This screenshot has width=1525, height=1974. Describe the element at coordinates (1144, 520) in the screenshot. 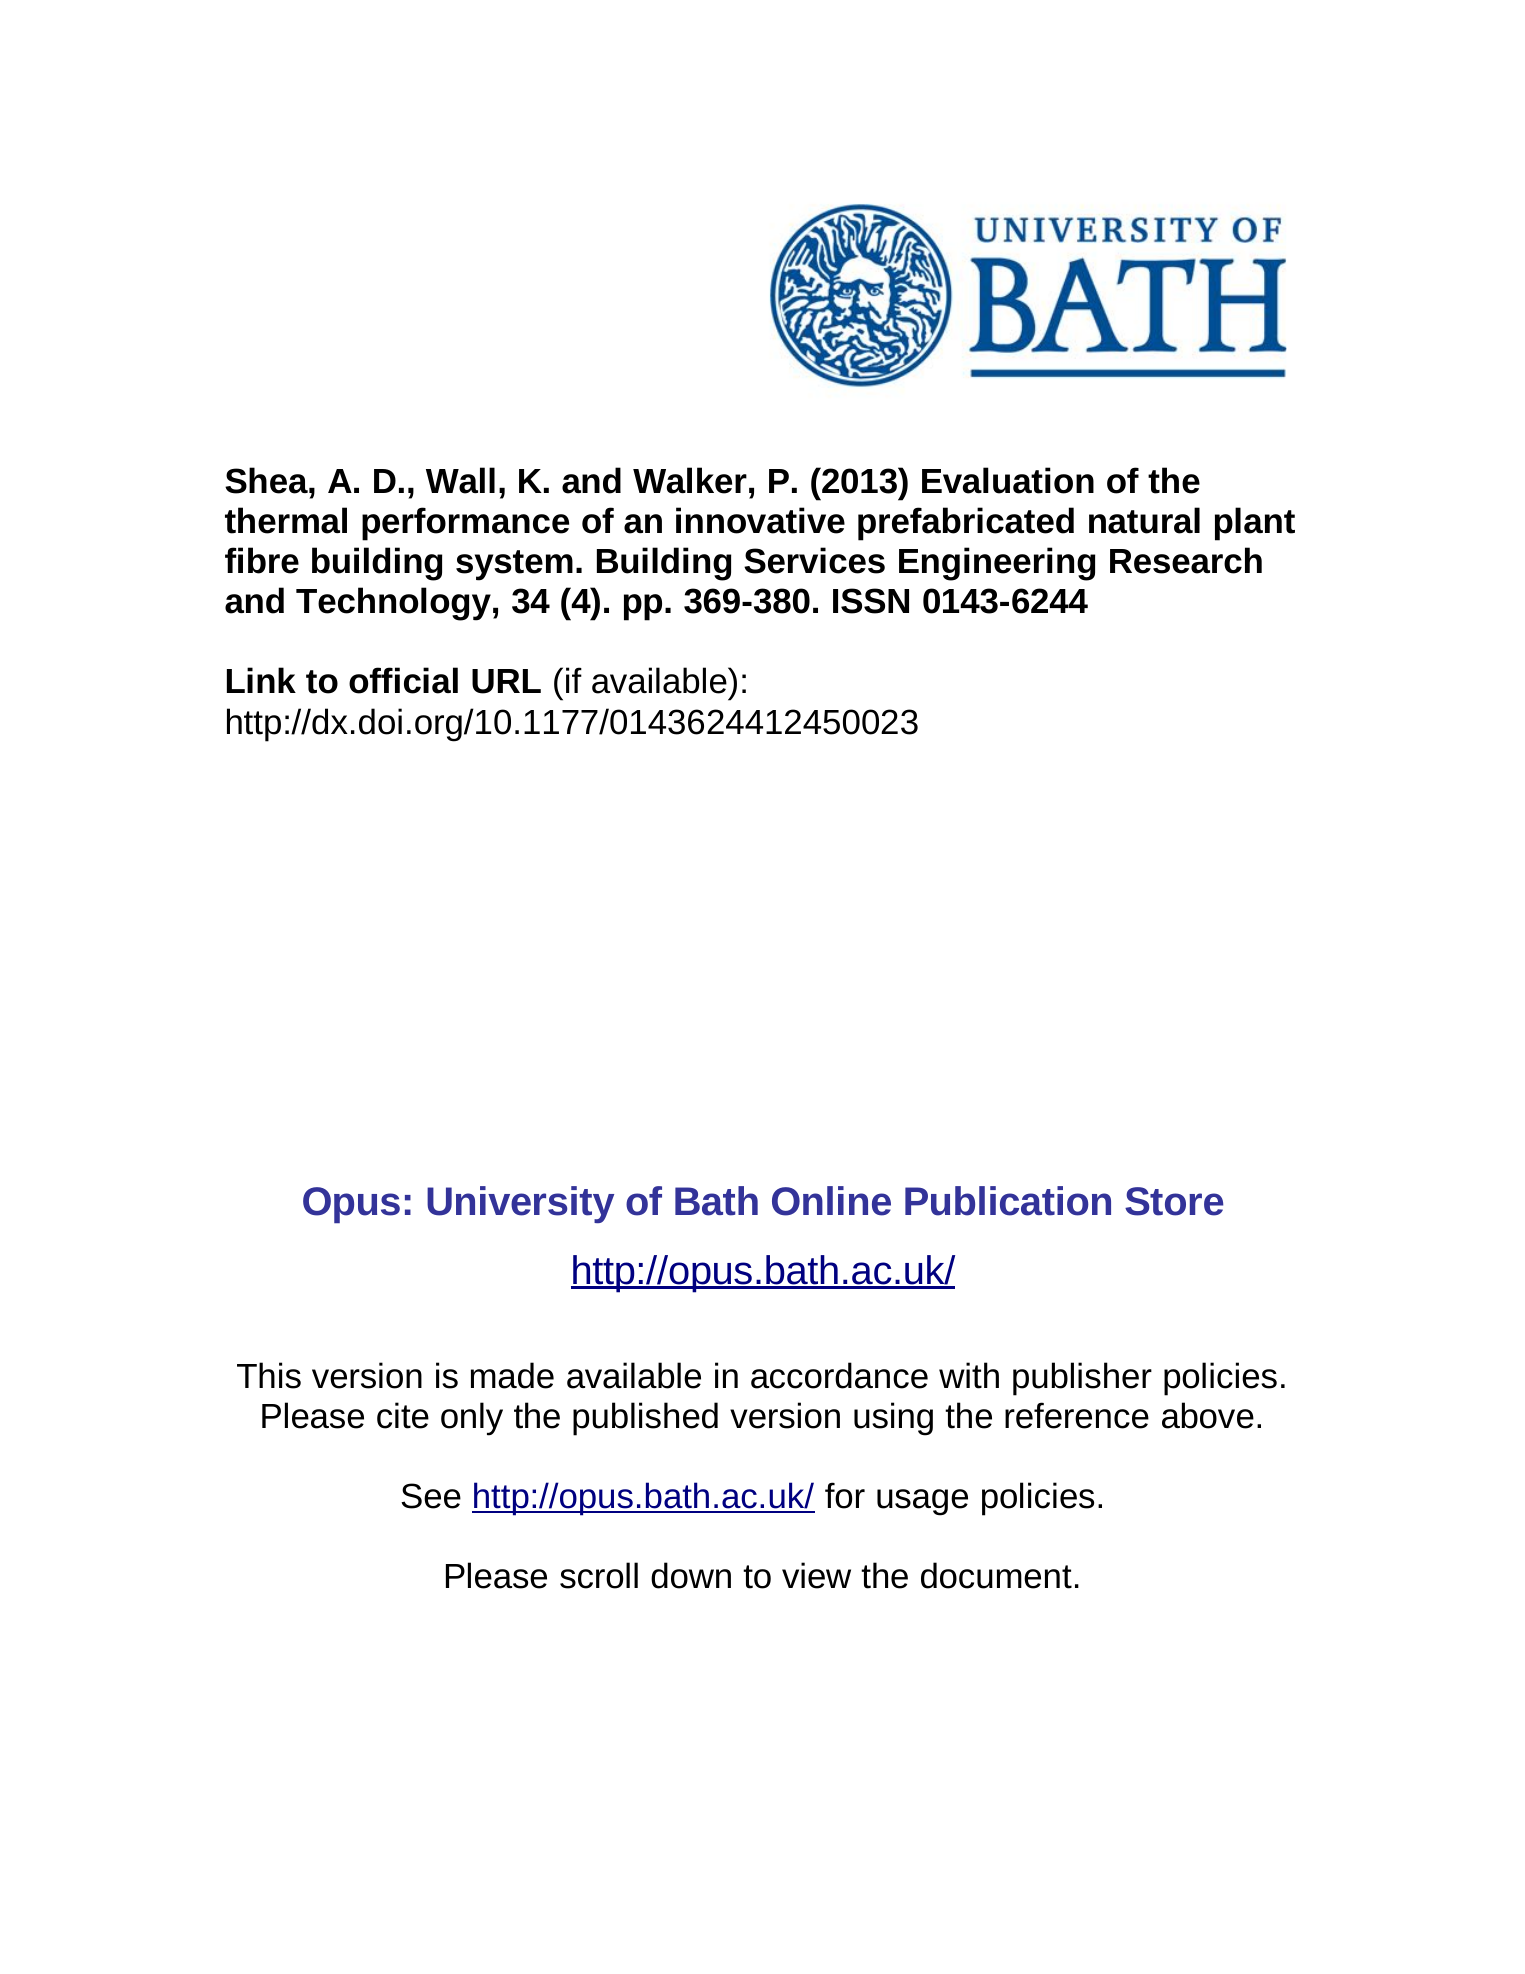

I see `natural` at that location.
